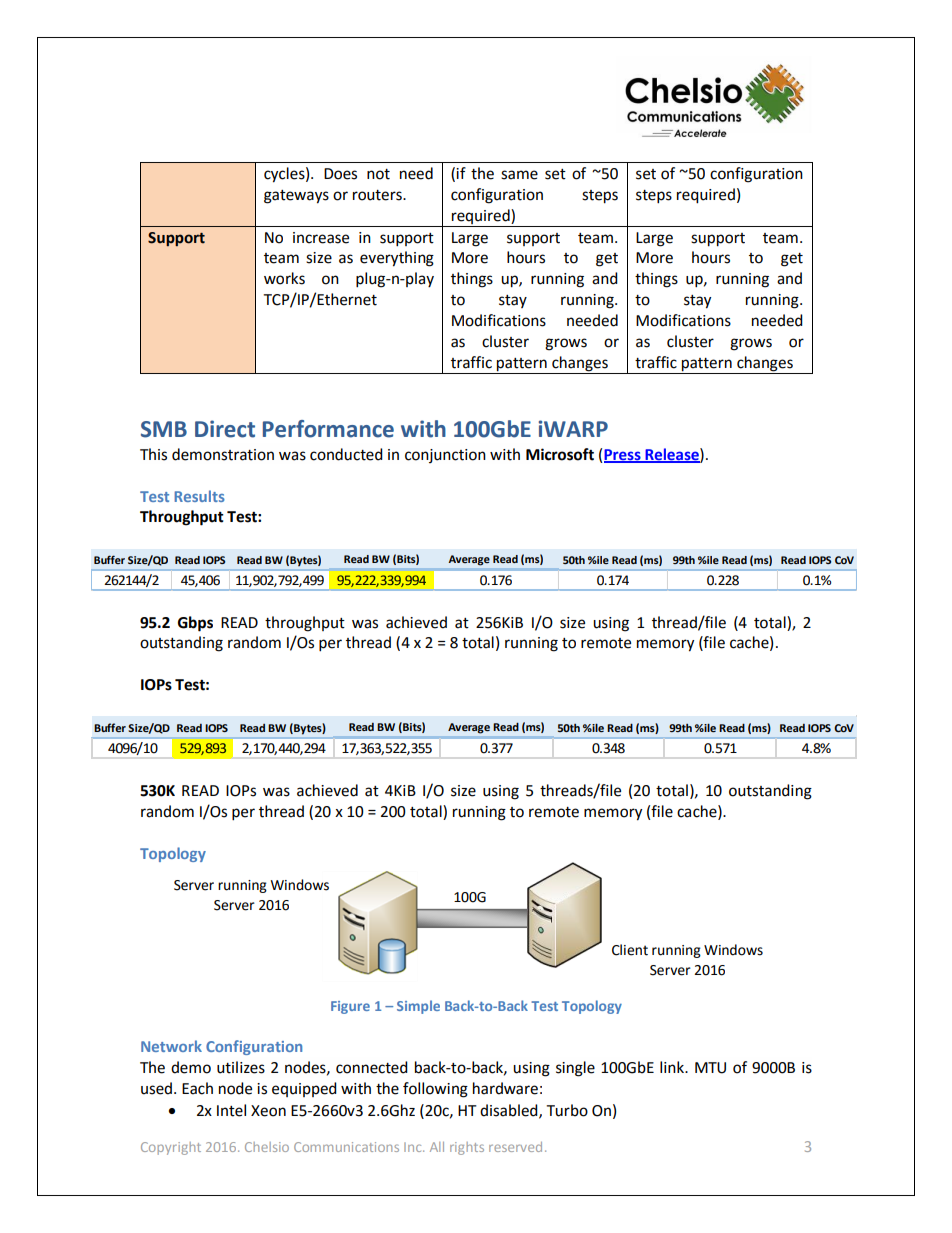 This screenshot has height=1233, width=952. I want to click on Press, so click(623, 455).
